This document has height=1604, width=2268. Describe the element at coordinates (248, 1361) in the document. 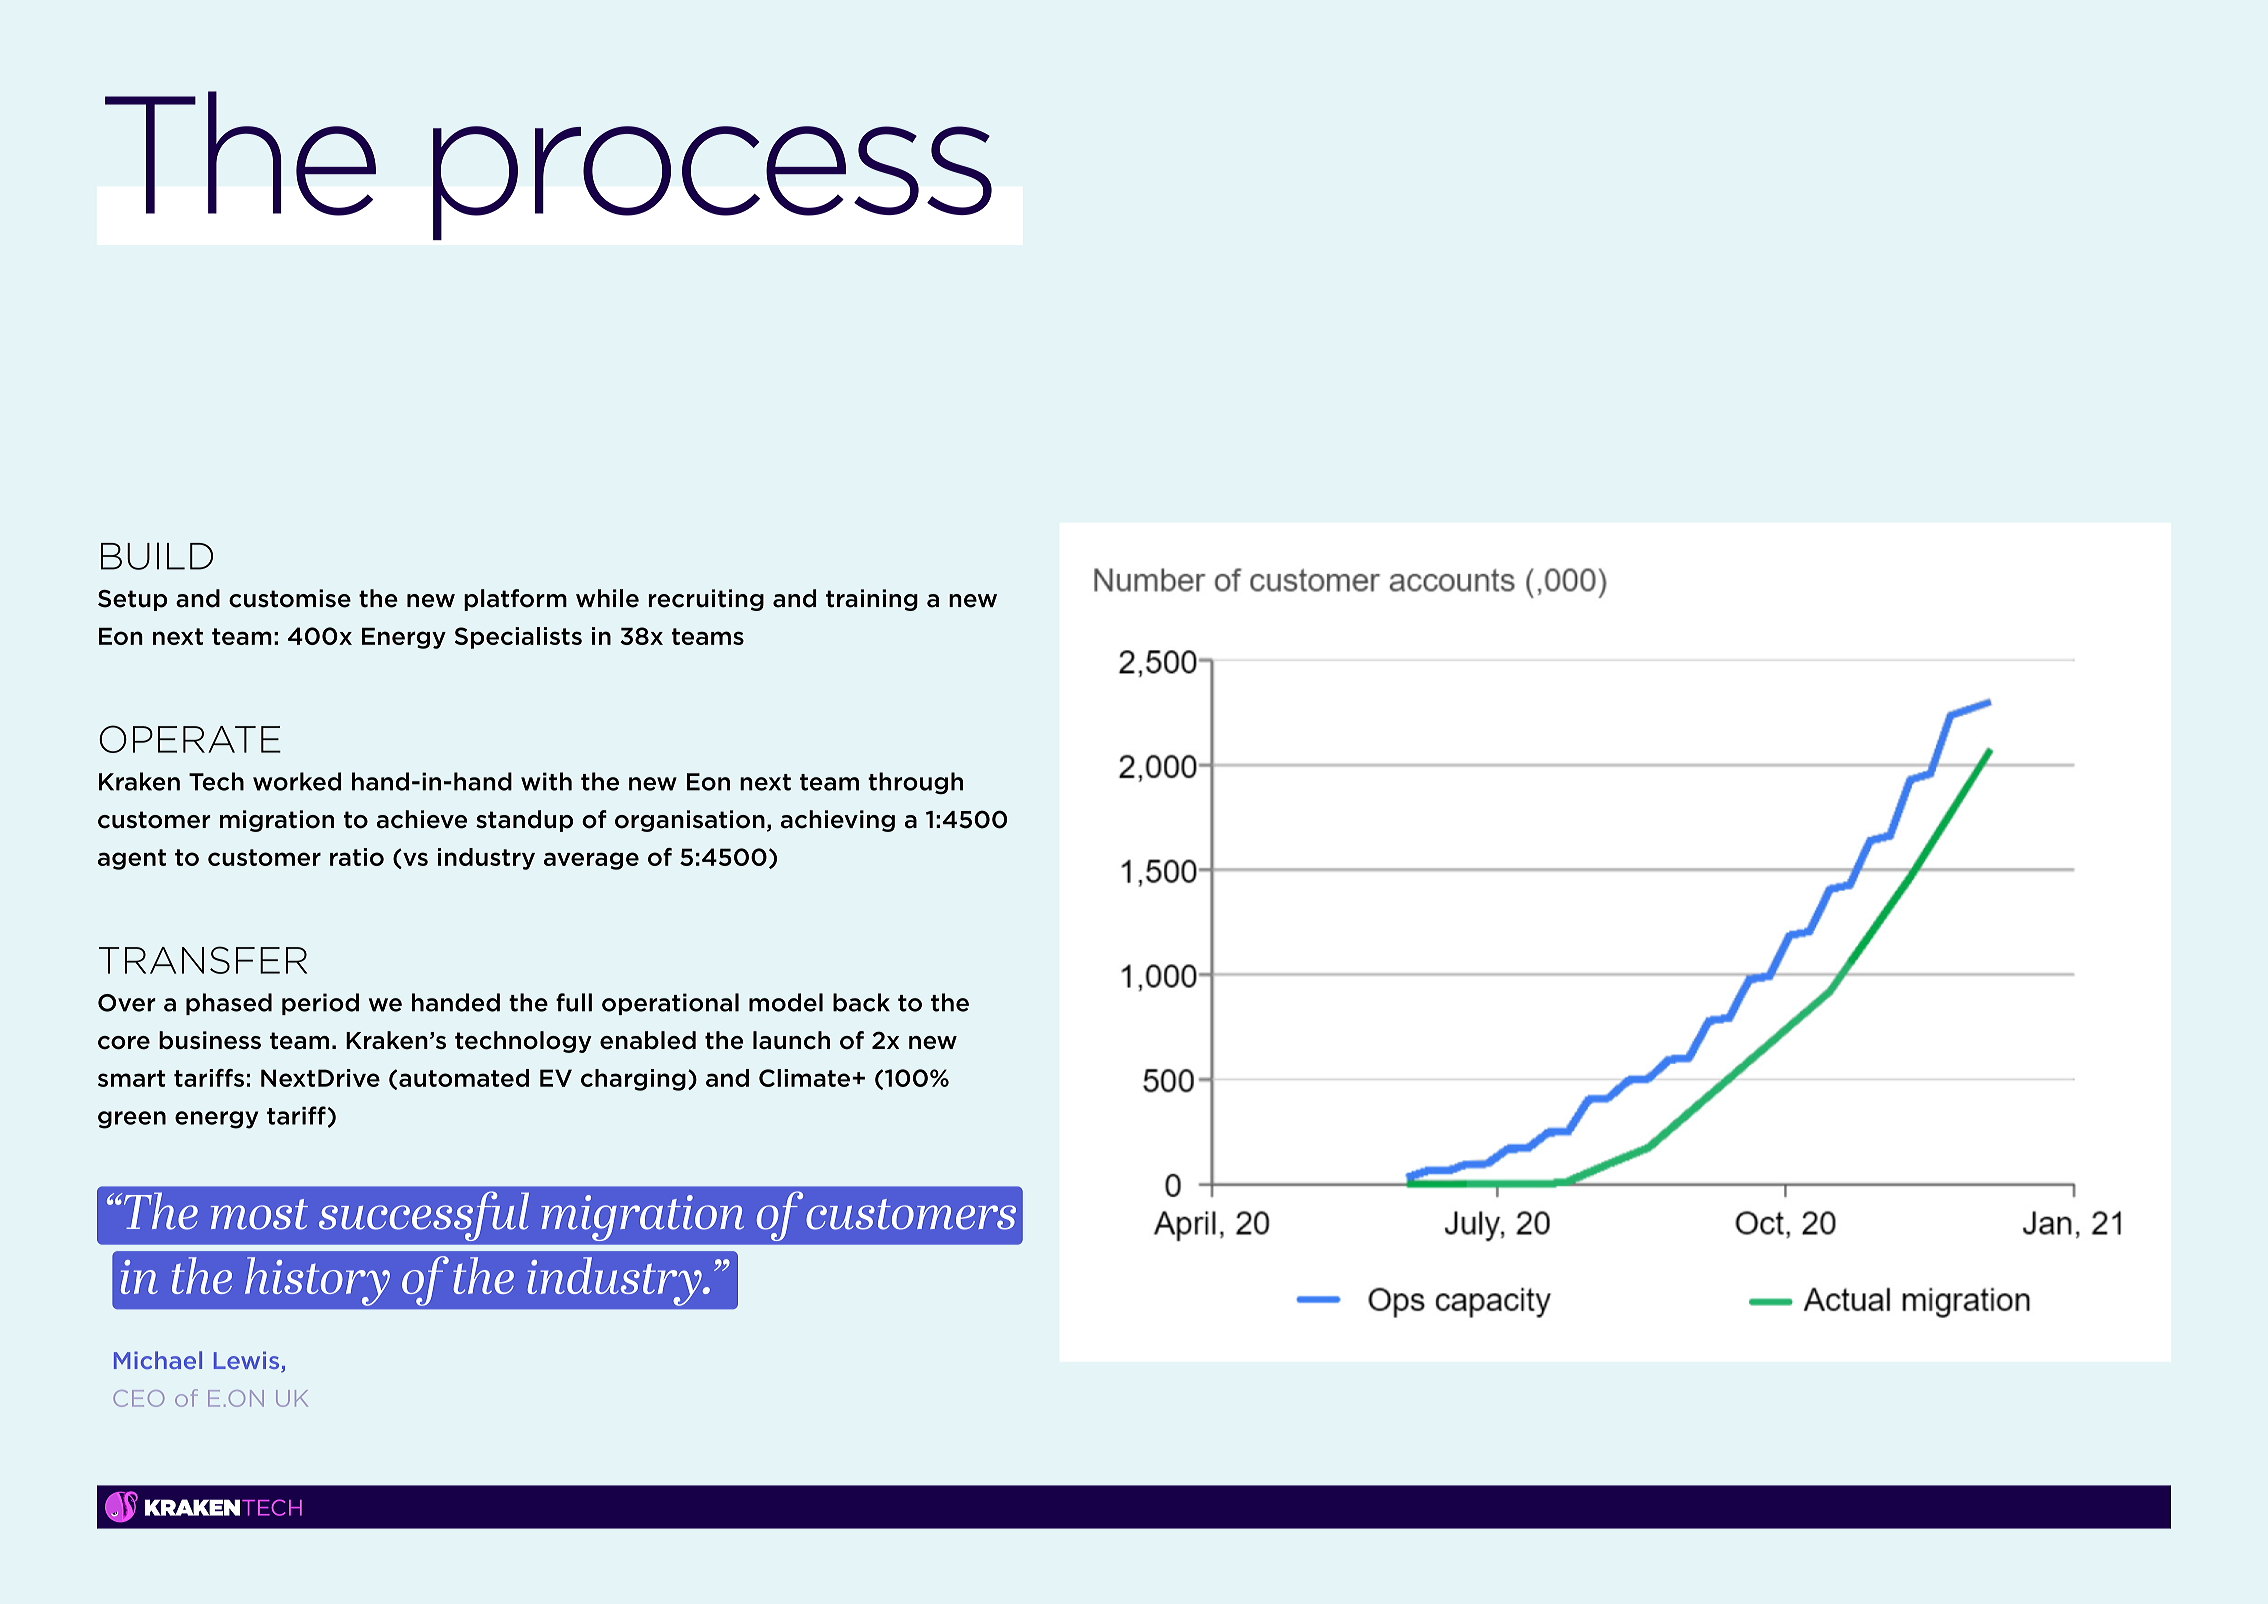

I see `Lewis` at that location.
